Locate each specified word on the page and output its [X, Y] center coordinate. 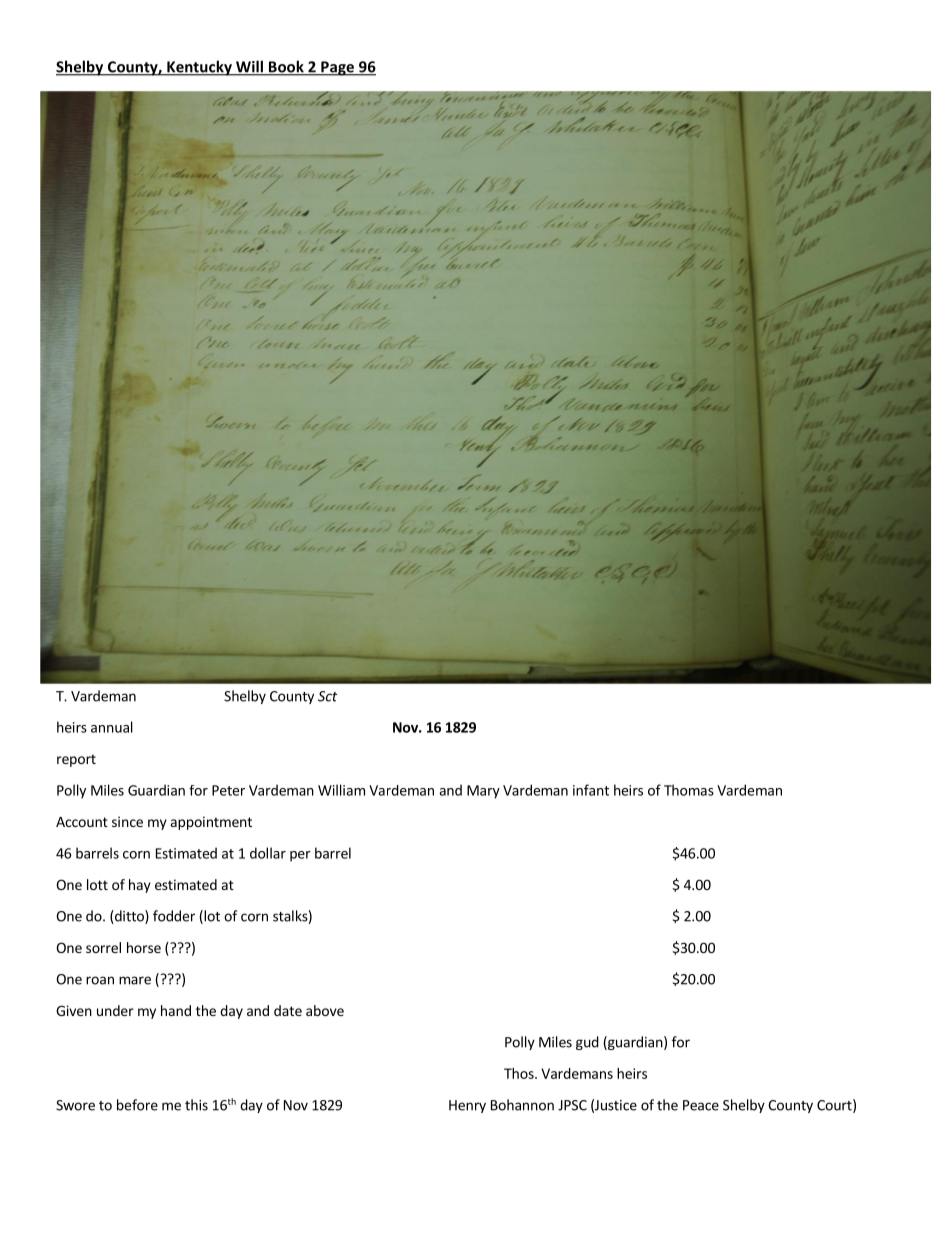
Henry [467, 1106]
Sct [327, 696]
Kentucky [199, 68]
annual [112, 727]
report [76, 760]
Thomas [689, 790]
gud [587, 1043]
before [137, 1105]
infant [591, 790]
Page [338, 68]
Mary [483, 792]
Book [286, 67]
